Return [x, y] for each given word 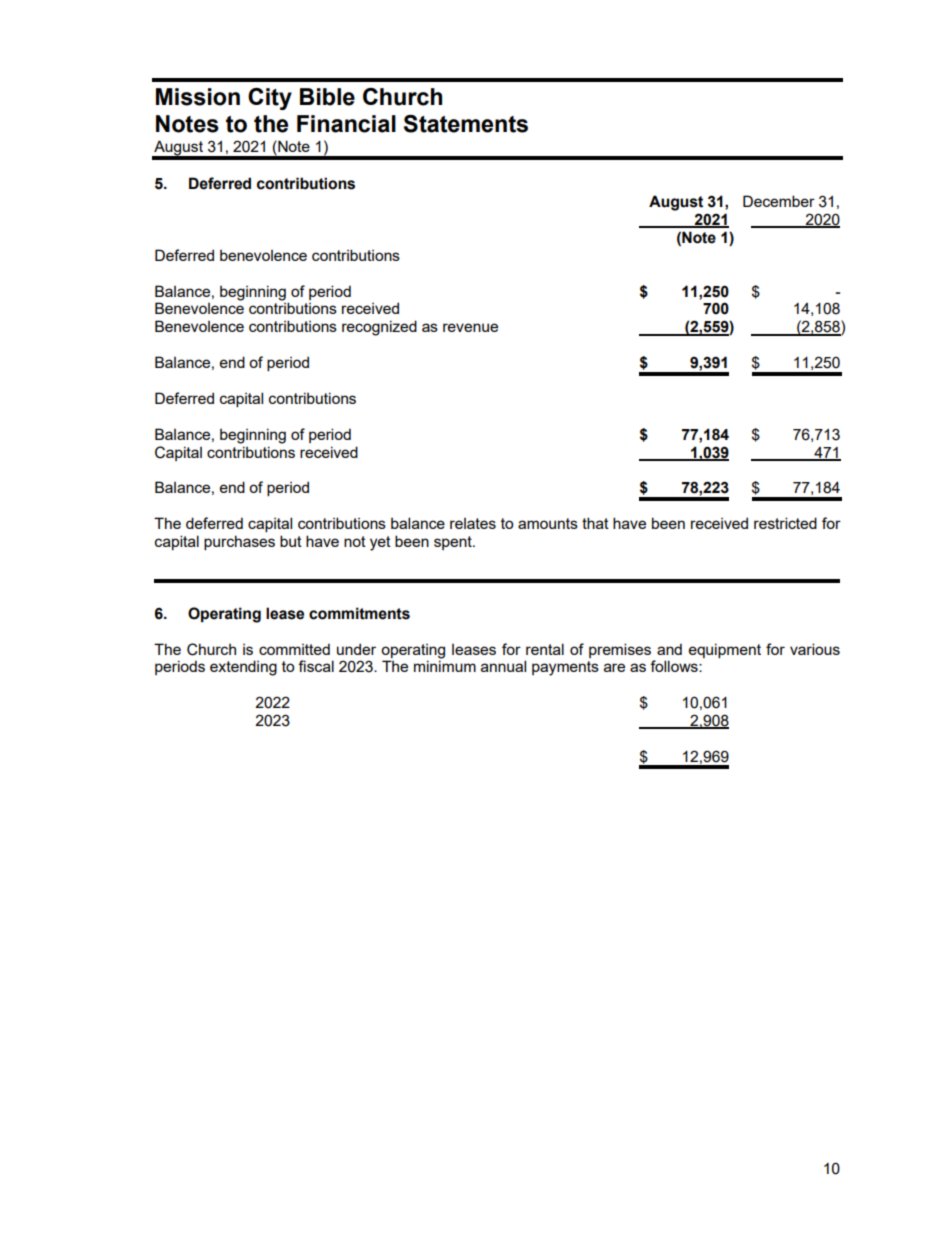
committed [294, 649]
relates [473, 523]
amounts [548, 523]
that [595, 523]
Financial [346, 124]
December [779, 201]
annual [503, 666]
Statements [466, 124]
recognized [379, 328]
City [270, 99]
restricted [785, 523]
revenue [470, 327]
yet [380, 543]
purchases [239, 542]
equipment [725, 650]
